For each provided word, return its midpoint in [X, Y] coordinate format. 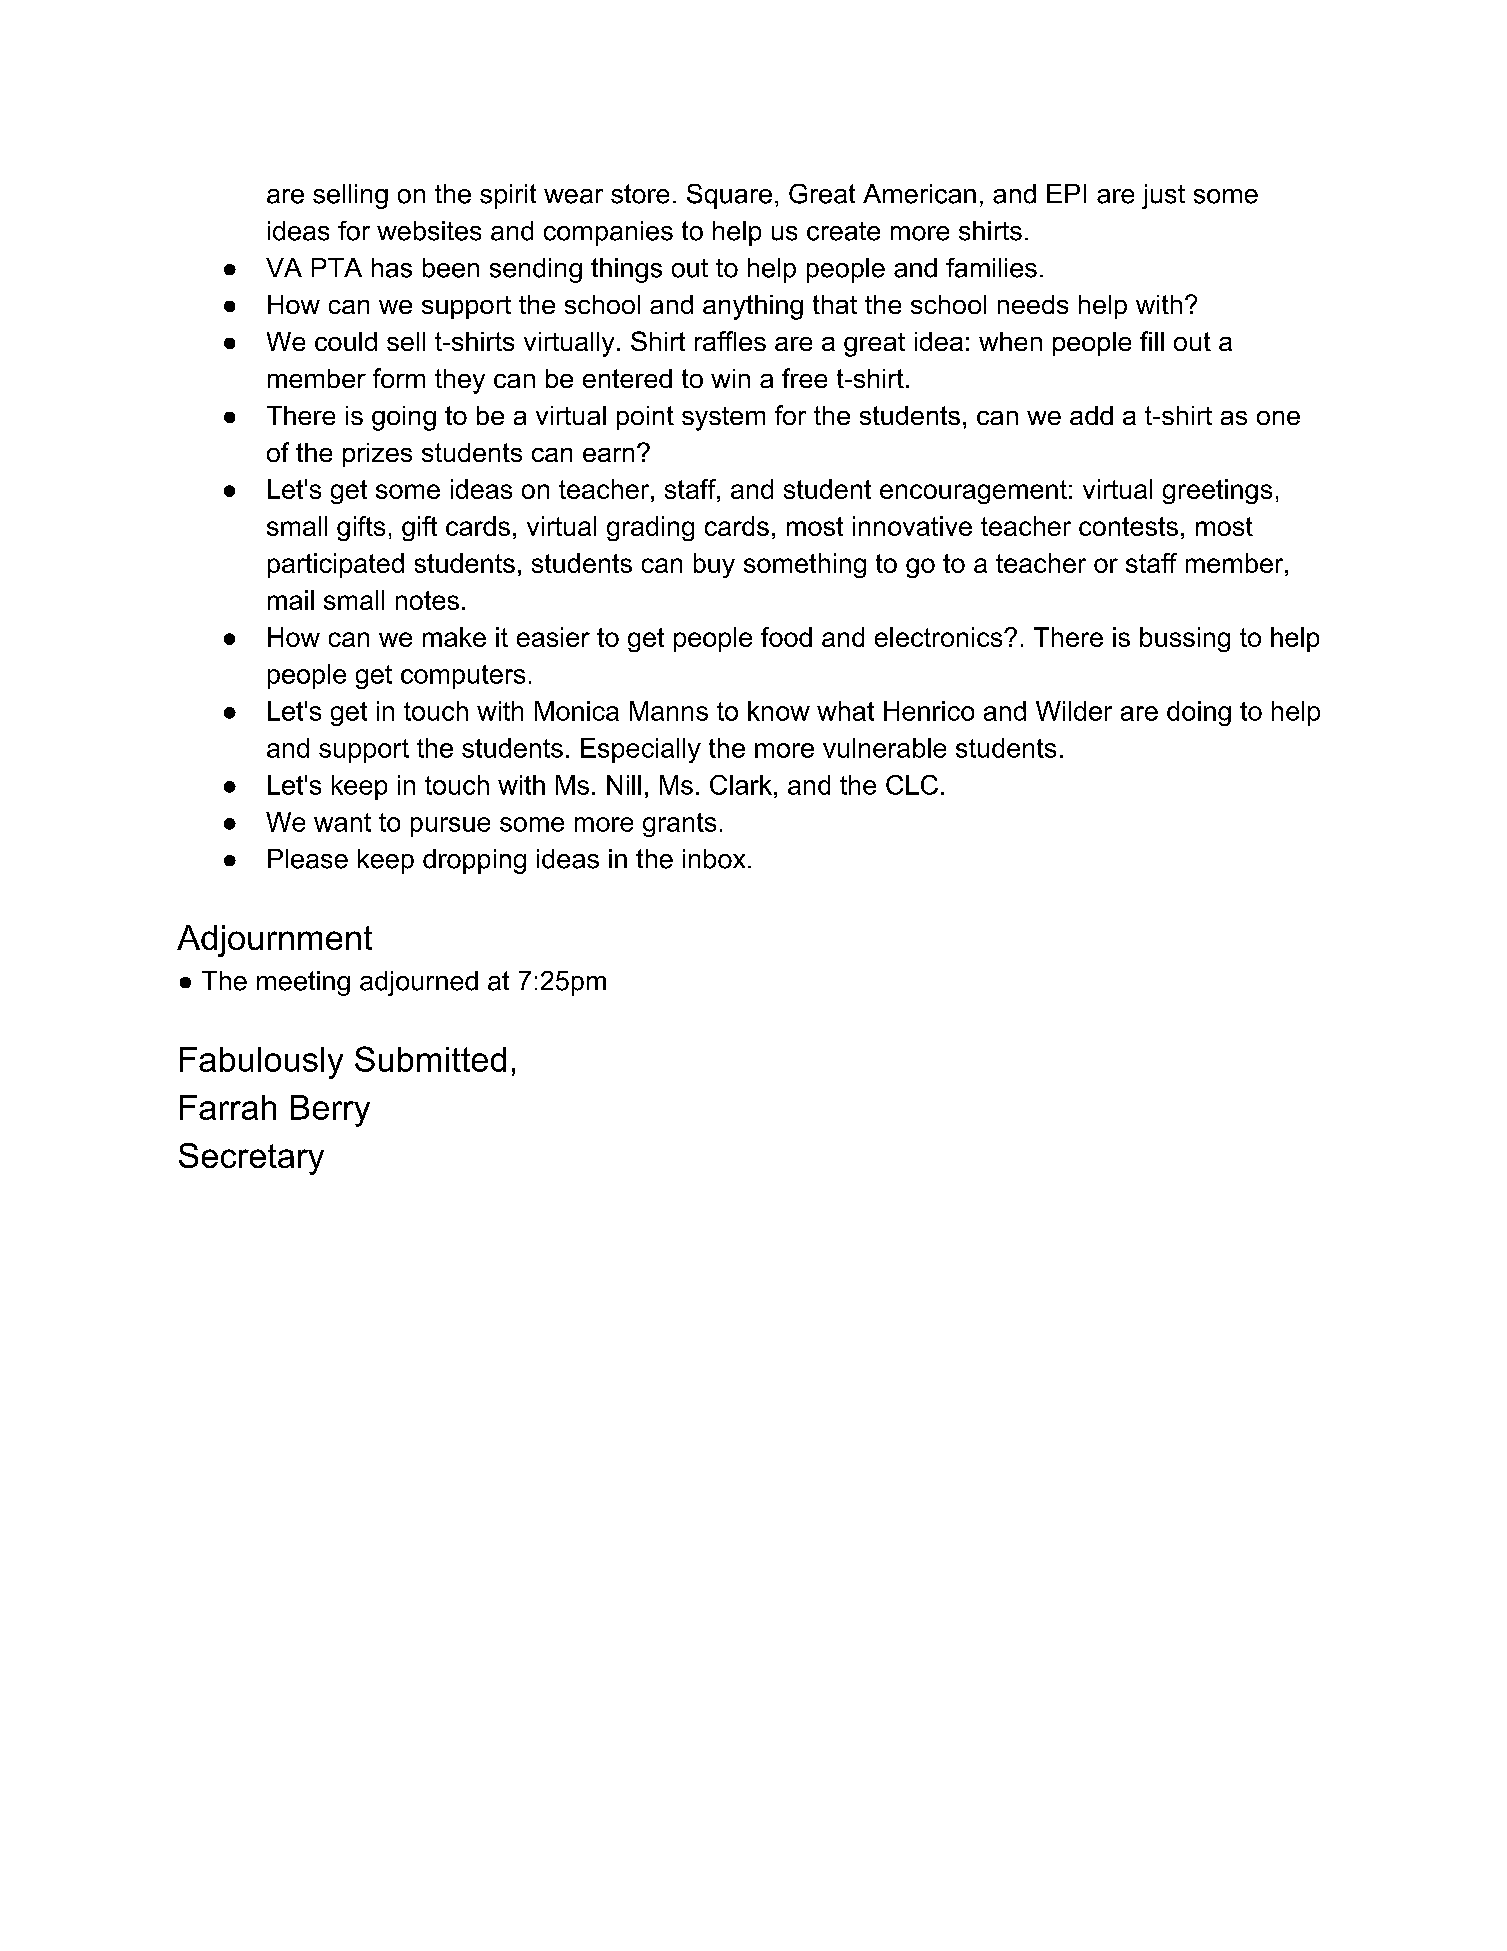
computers [463, 677]
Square [729, 196]
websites [429, 231]
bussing [1185, 639]
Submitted [430, 1059]
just [1163, 196]
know [779, 711]
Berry [330, 1111]
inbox [714, 859]
